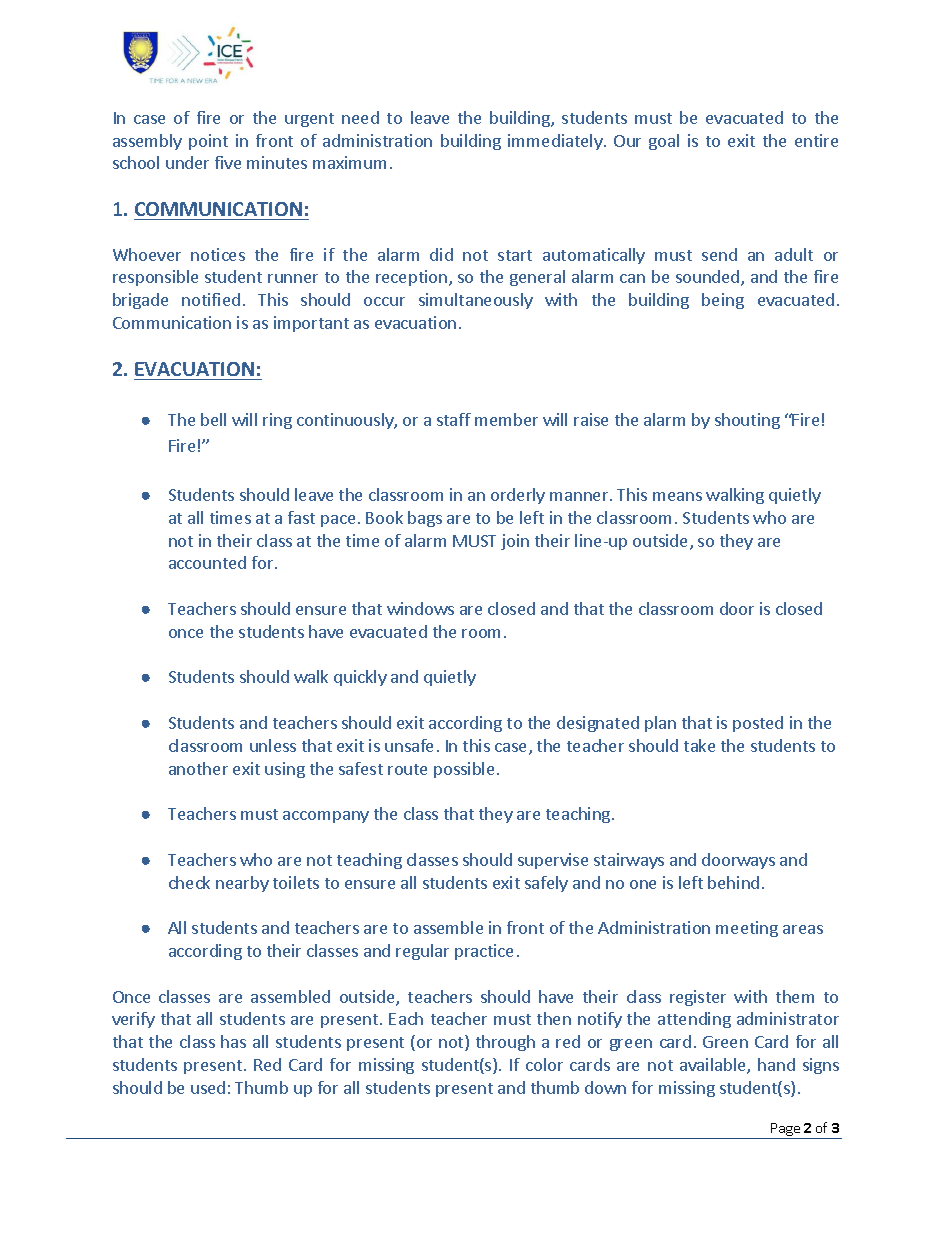 The width and height of the page is (952, 1233). I want to click on simultaneously, so click(476, 301).
